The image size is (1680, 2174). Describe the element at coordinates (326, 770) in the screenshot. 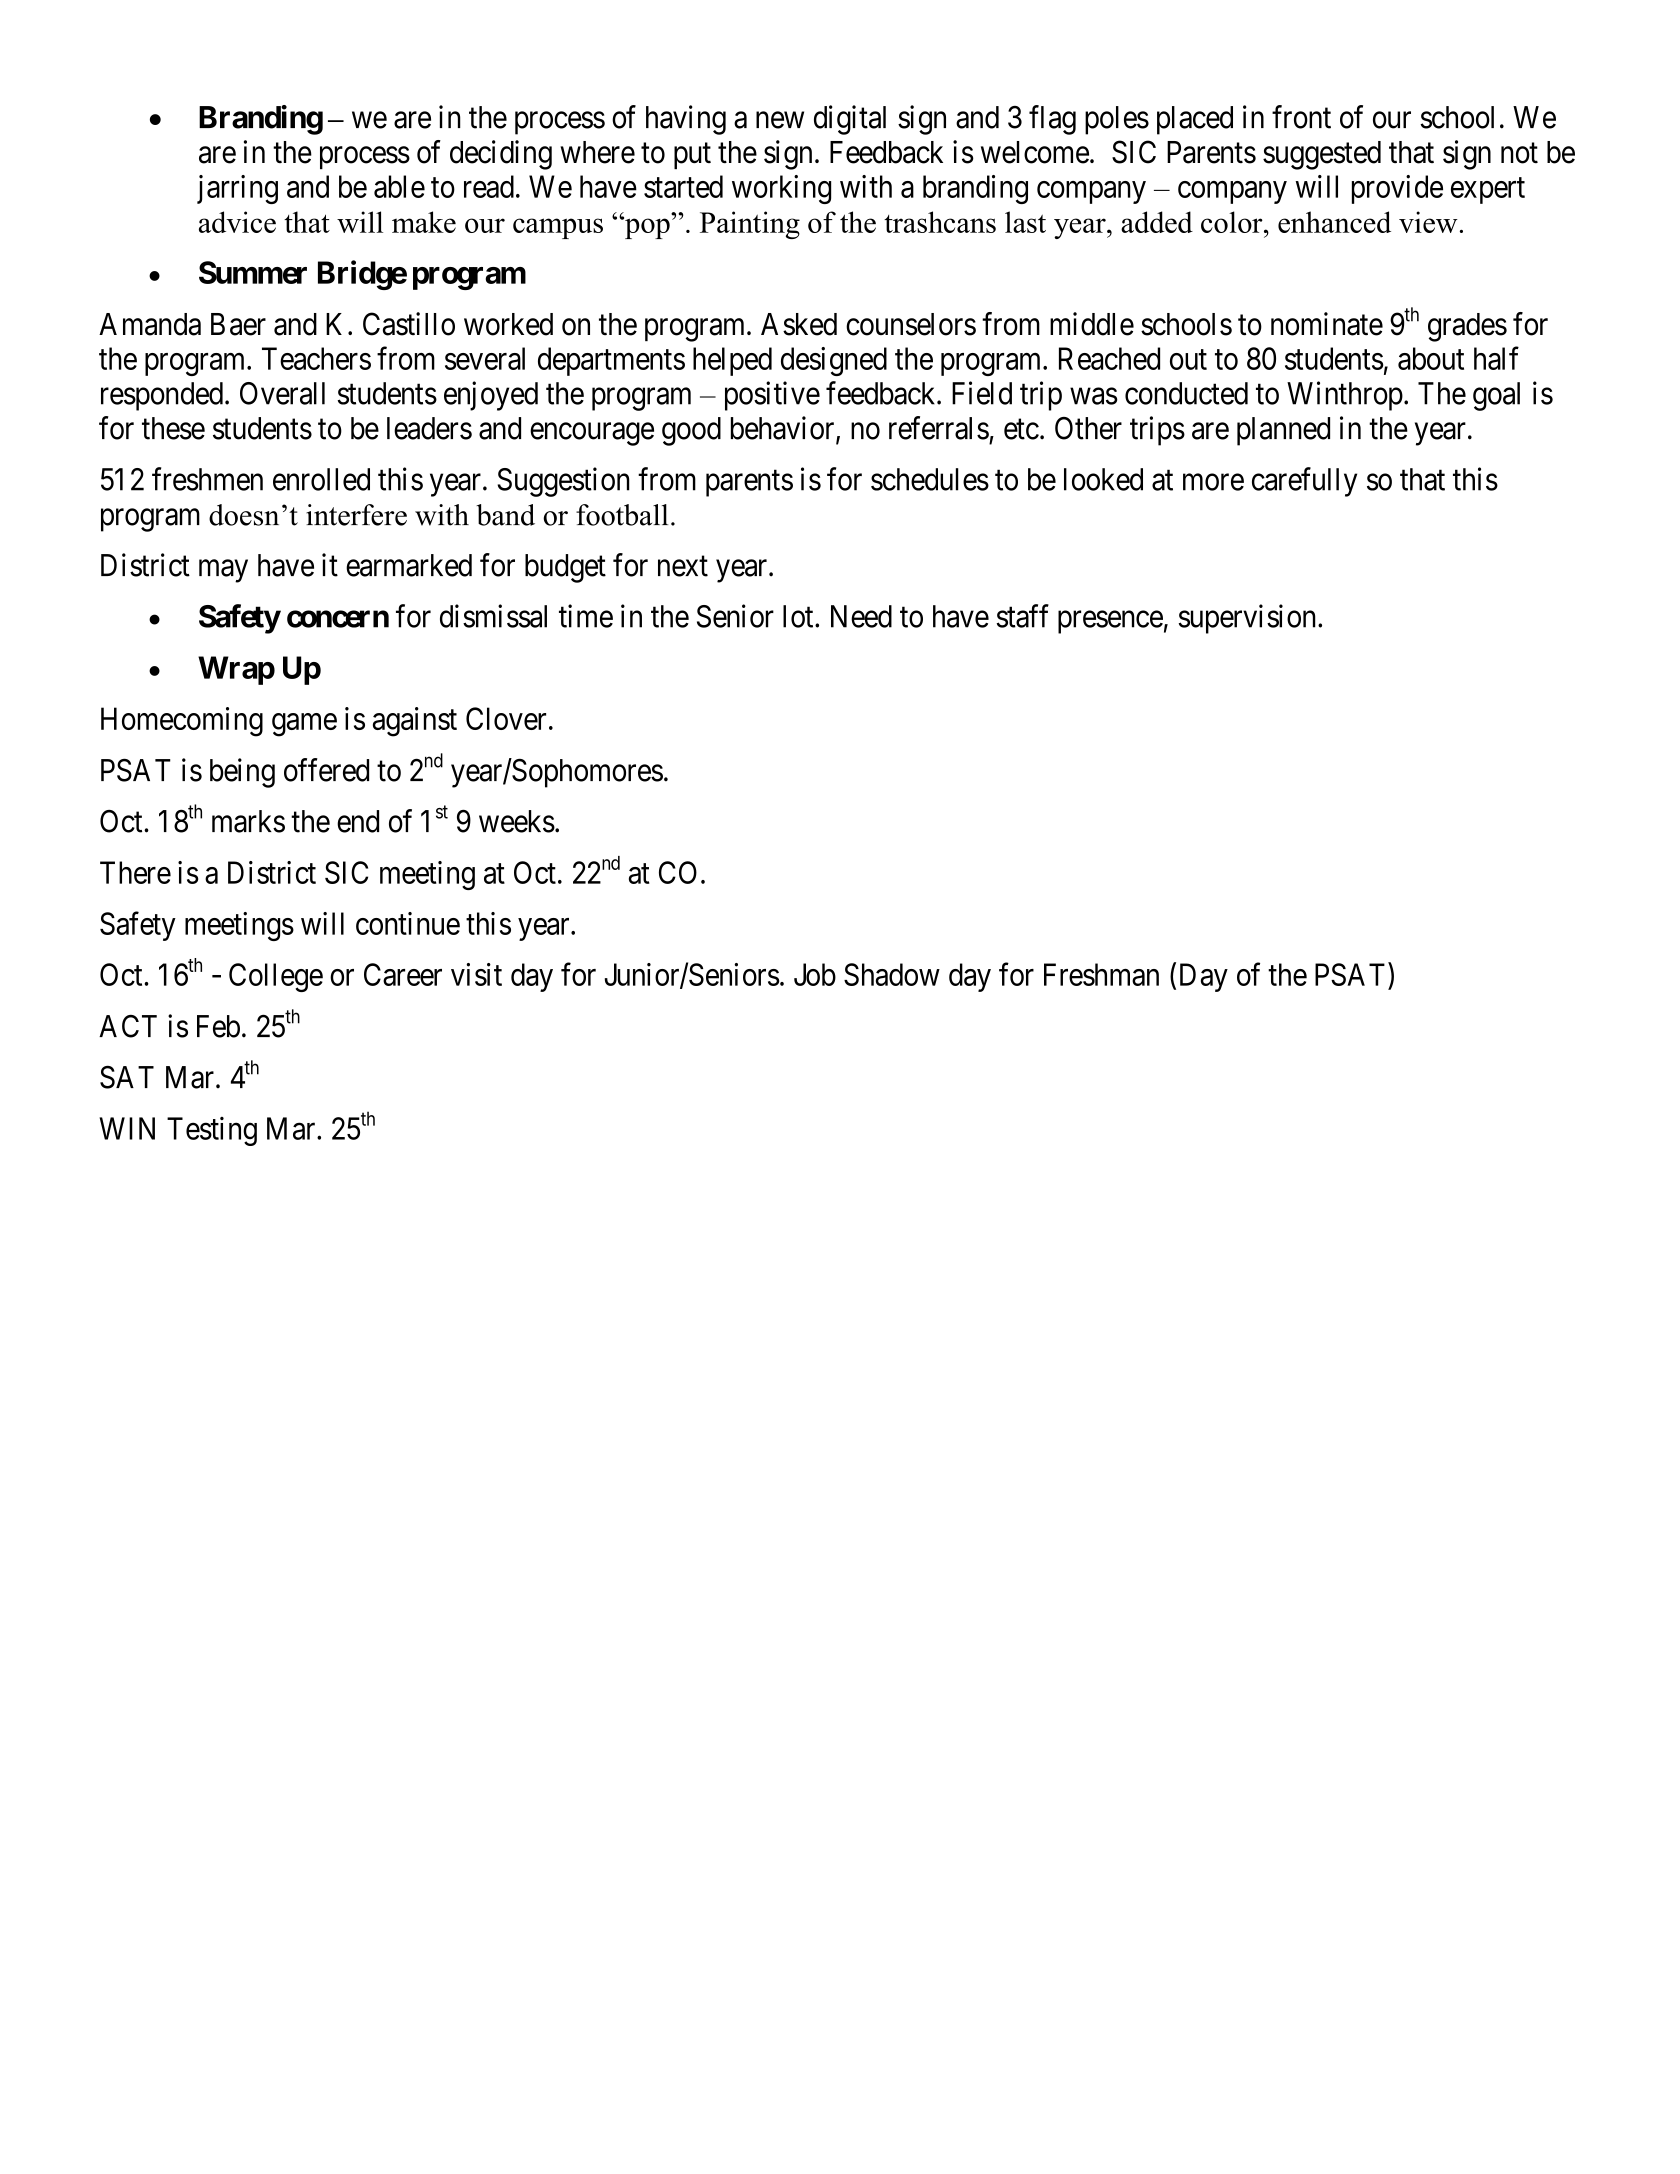

I see `offered` at that location.
